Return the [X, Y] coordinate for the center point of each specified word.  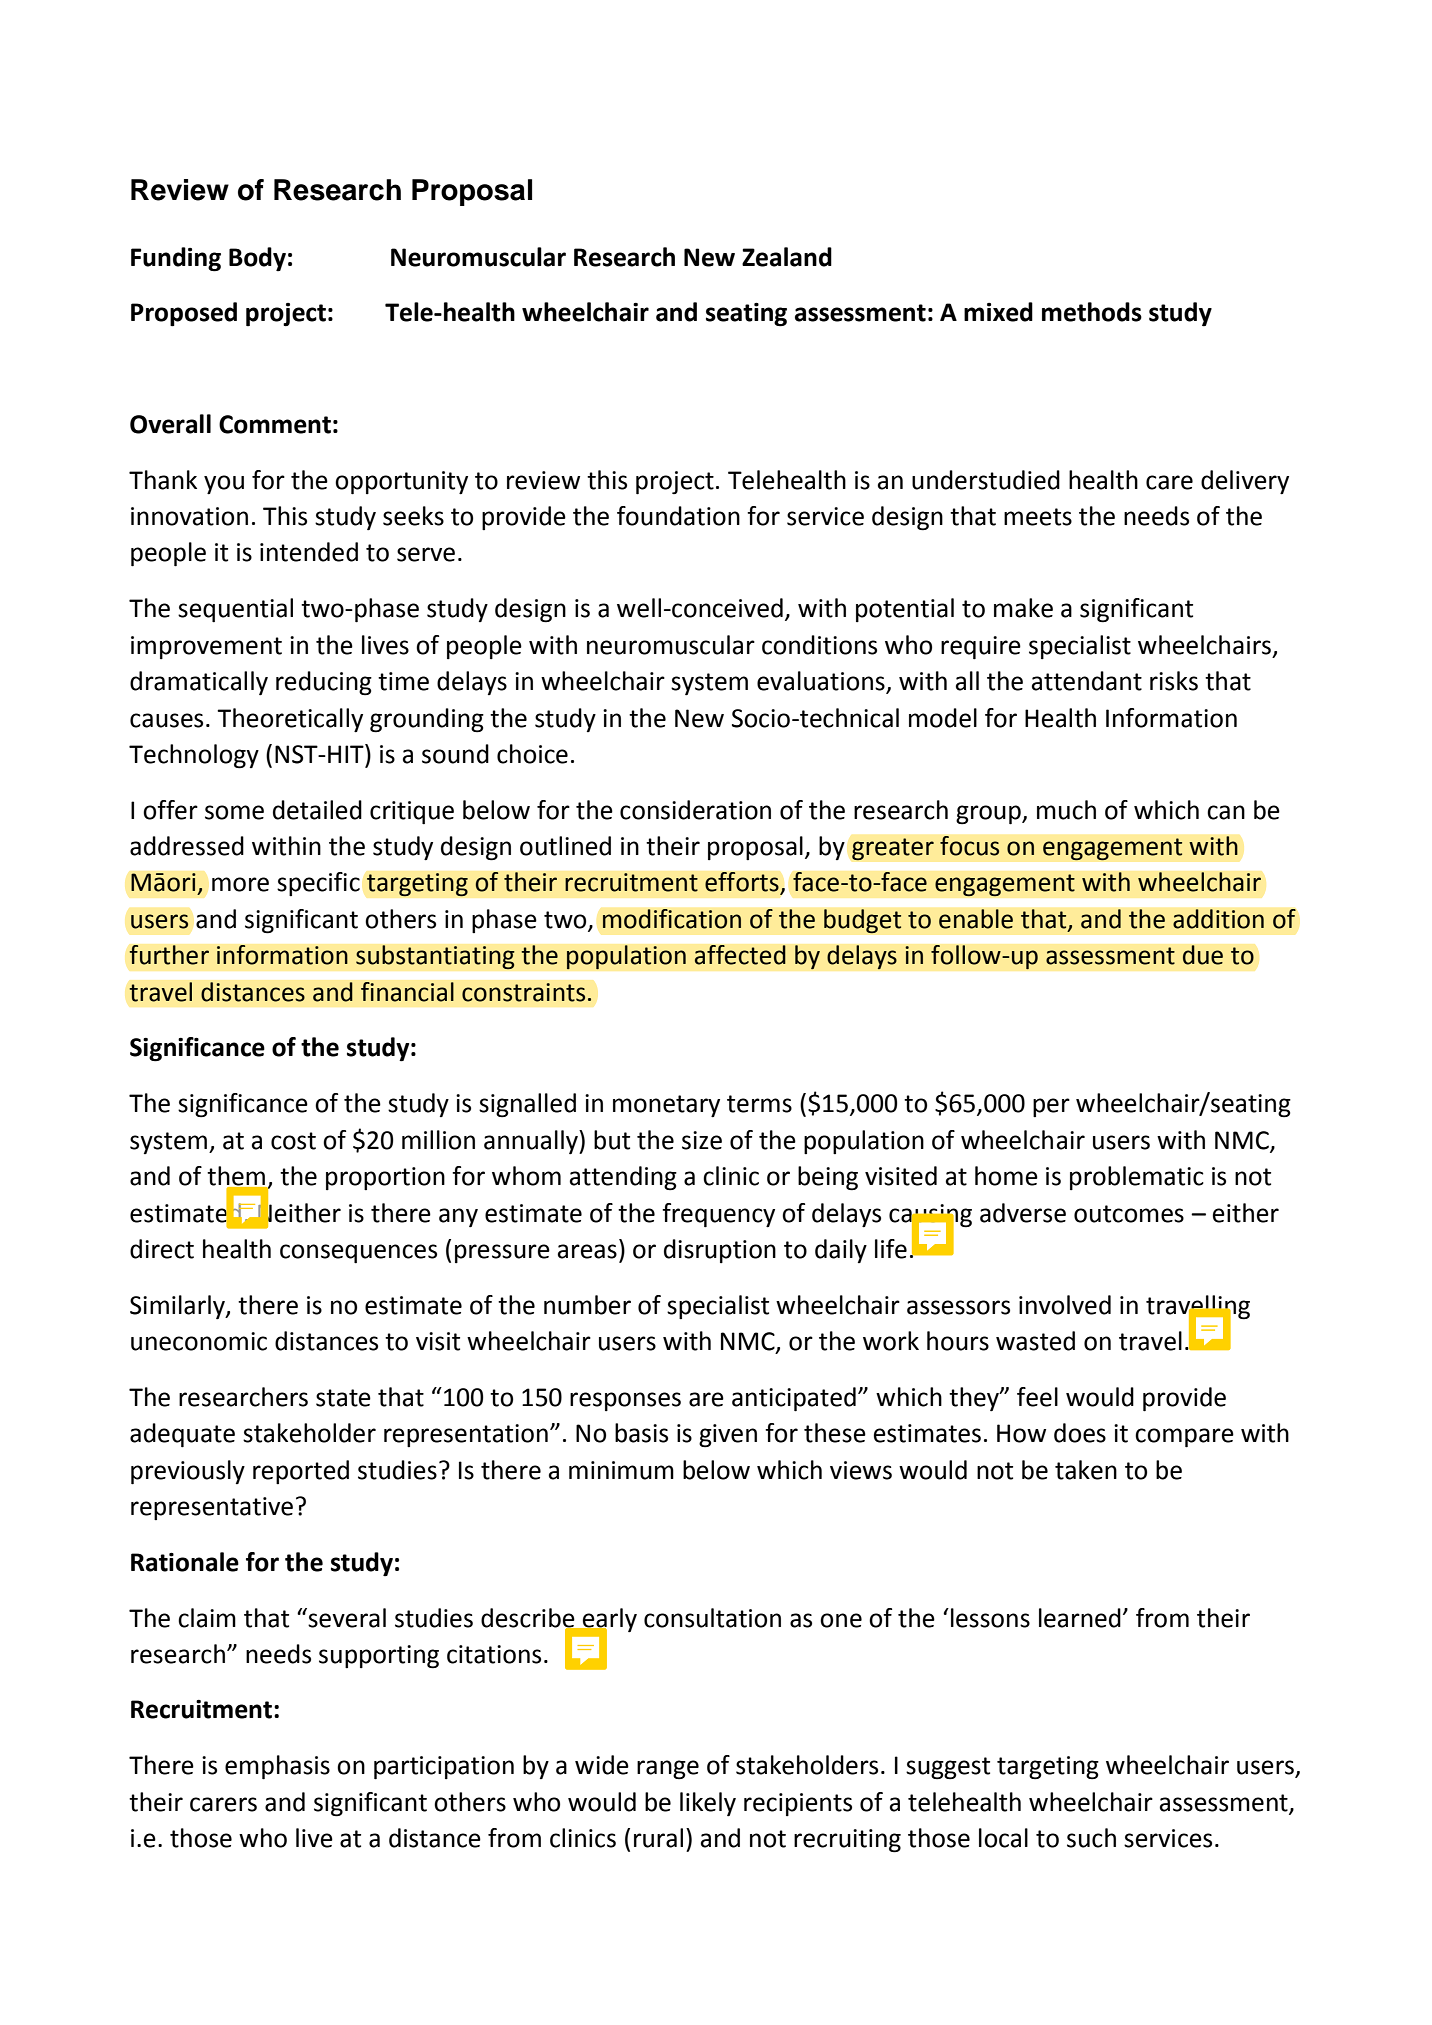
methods [1092, 312]
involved [1065, 1305]
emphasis [277, 1767]
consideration [695, 810]
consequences [358, 1253]
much [1066, 810]
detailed [317, 810]
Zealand [787, 257]
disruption [720, 1251]
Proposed [184, 314]
